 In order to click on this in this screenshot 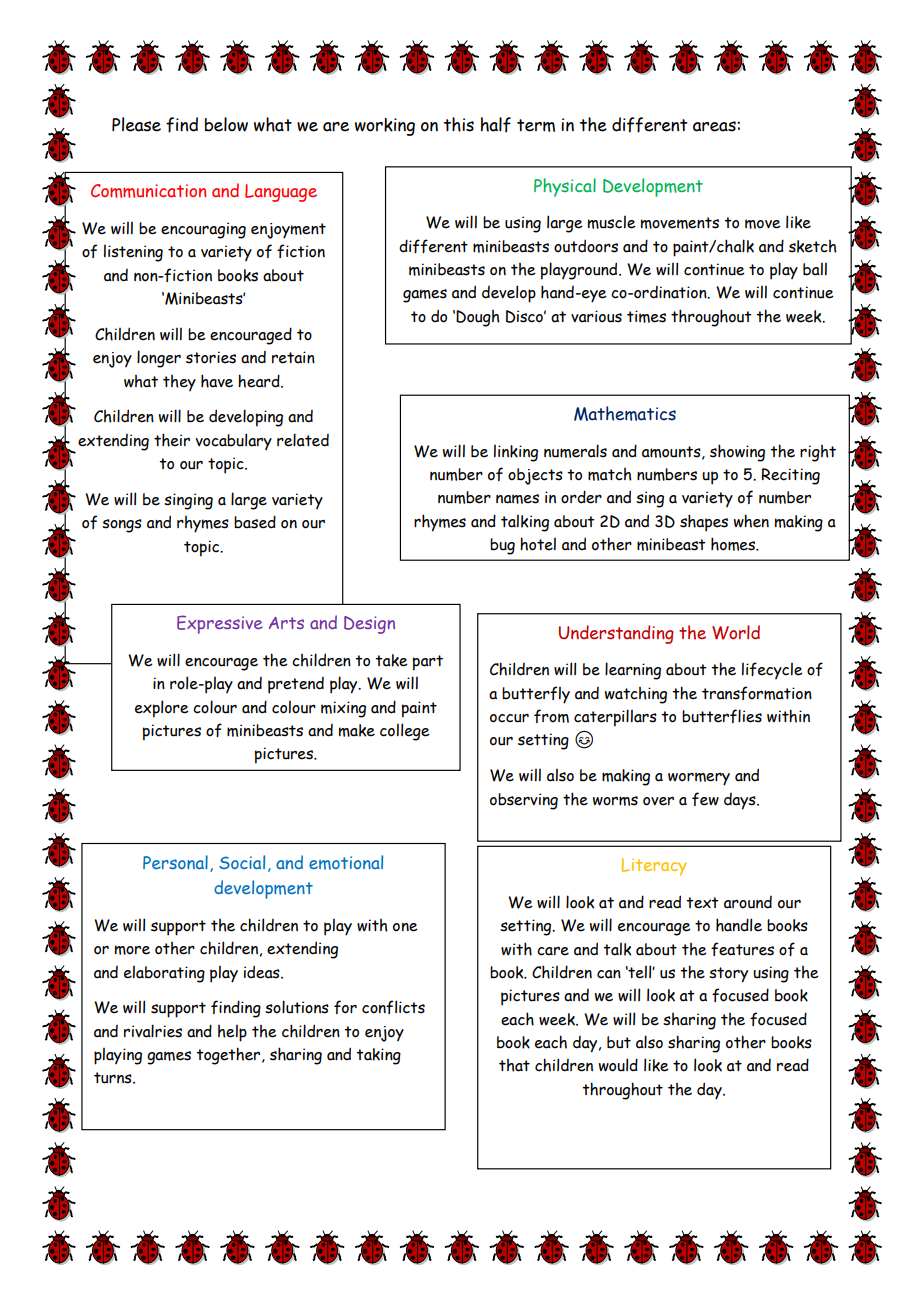, I will do `click(459, 124)`.
